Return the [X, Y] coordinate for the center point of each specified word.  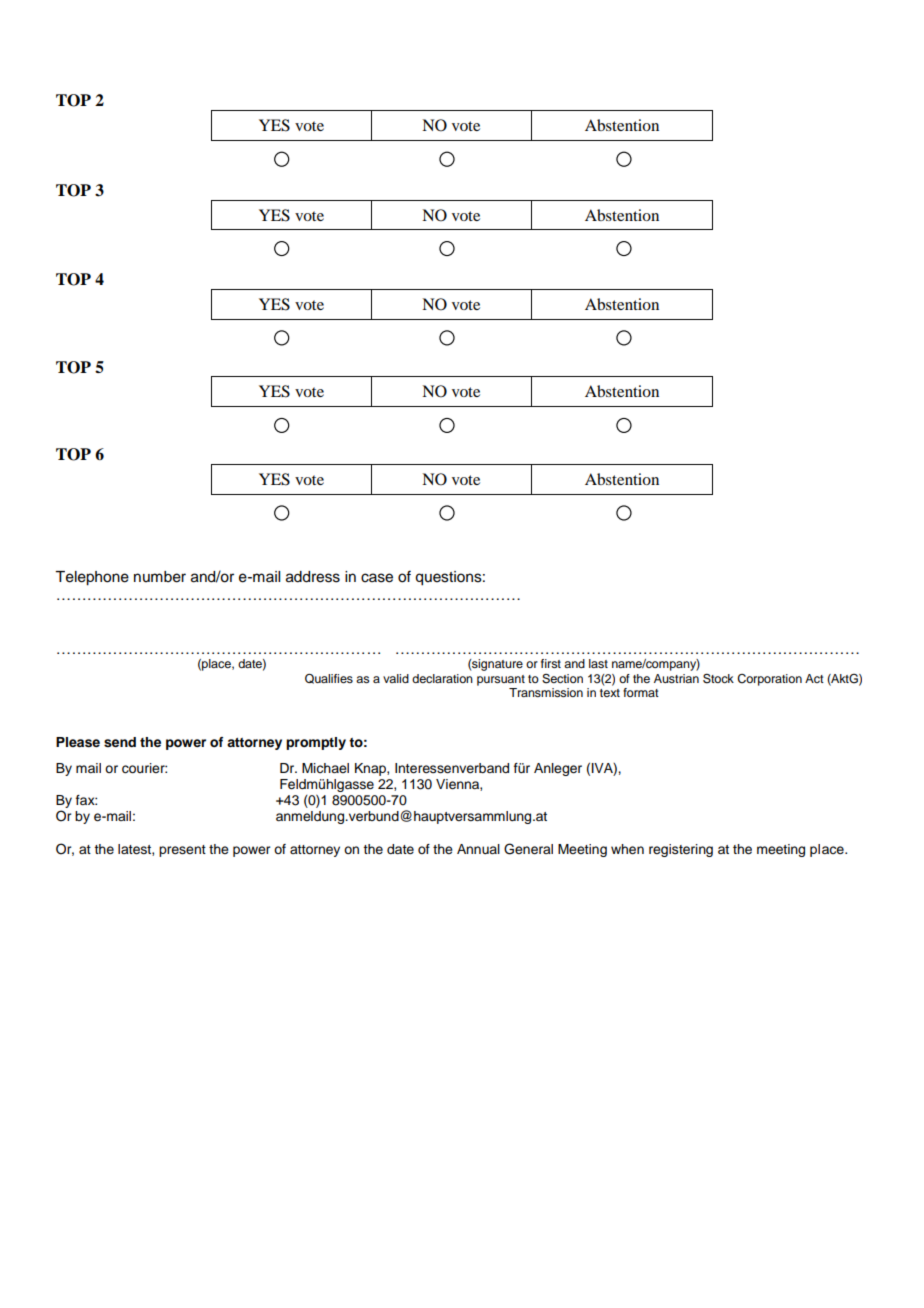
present [182, 851]
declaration [442, 678]
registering [681, 850]
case [377, 578]
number [160, 577]
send [120, 742]
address [313, 577]
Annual [478, 849]
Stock [718, 678]
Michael [325, 768]
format [641, 692]
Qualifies [329, 679]
